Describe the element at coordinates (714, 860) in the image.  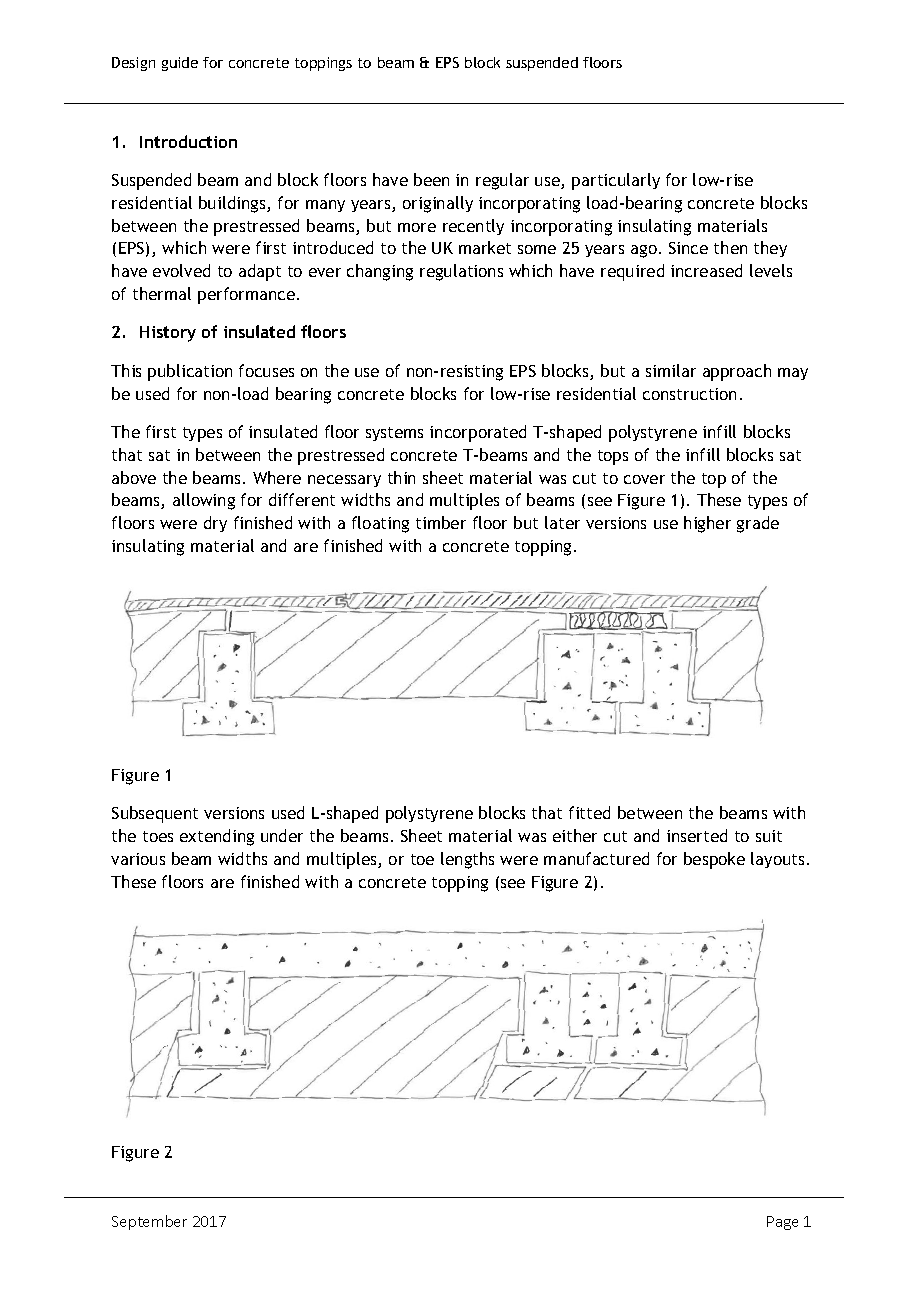
I see `bespoke` at that location.
